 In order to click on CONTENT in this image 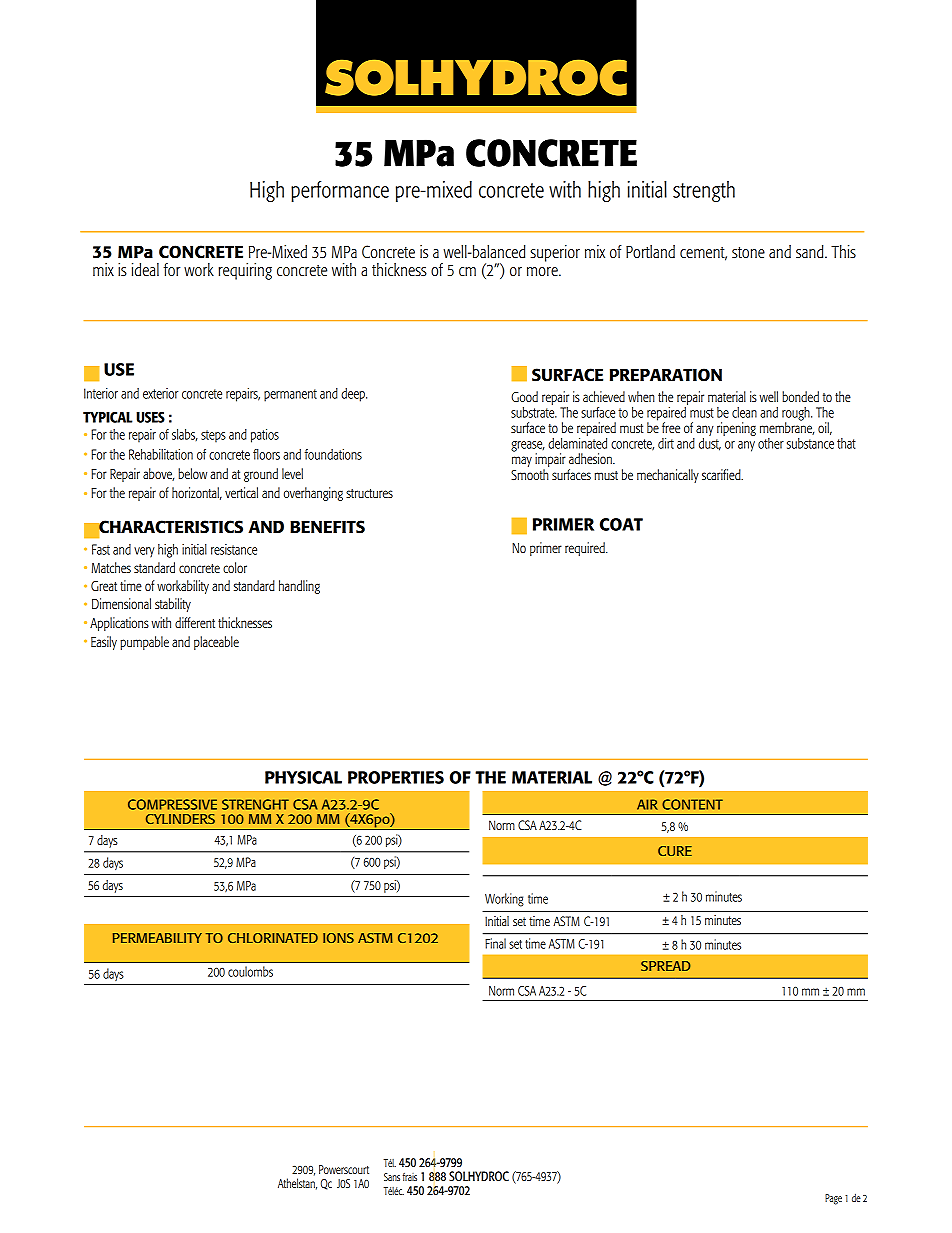, I will do `click(692, 804)`.
